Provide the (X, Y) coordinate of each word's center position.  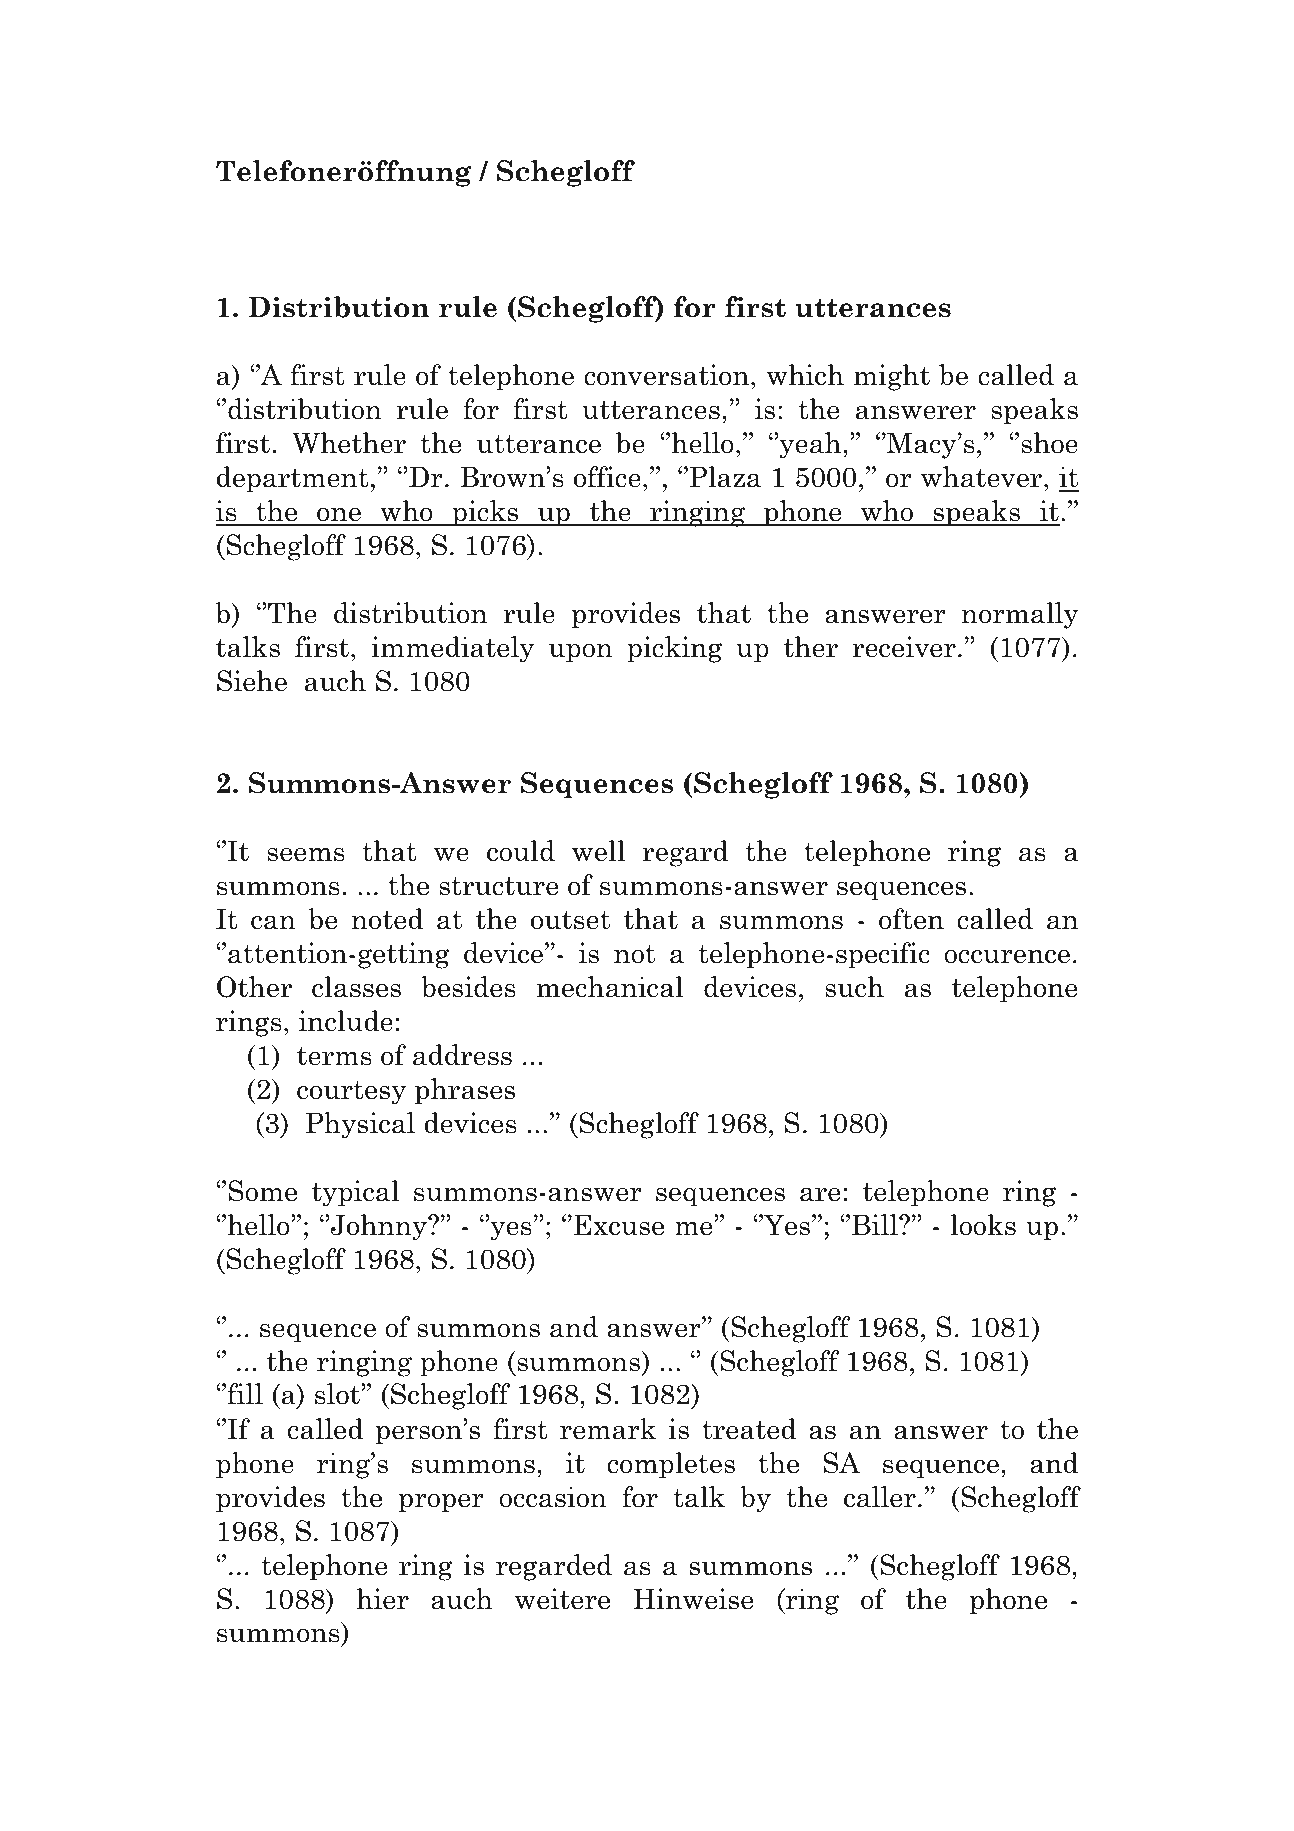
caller (880, 1497)
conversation (668, 375)
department (293, 479)
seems (306, 854)
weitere (562, 1599)
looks (983, 1225)
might (892, 377)
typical (355, 1193)
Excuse (619, 1225)
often (911, 919)
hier (382, 1599)
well (598, 851)
